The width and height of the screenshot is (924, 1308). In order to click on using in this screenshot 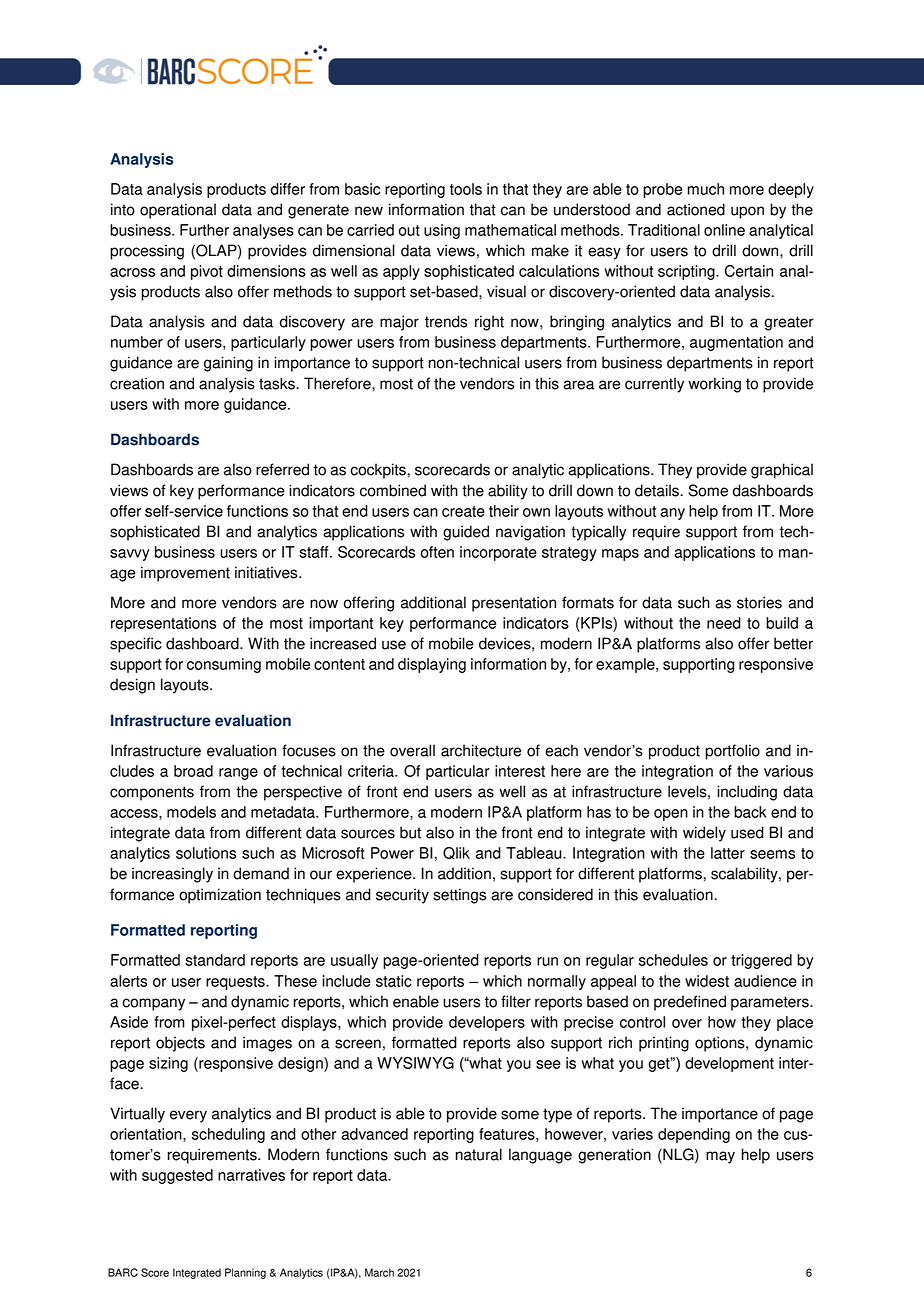, I will do `click(442, 231)`.
